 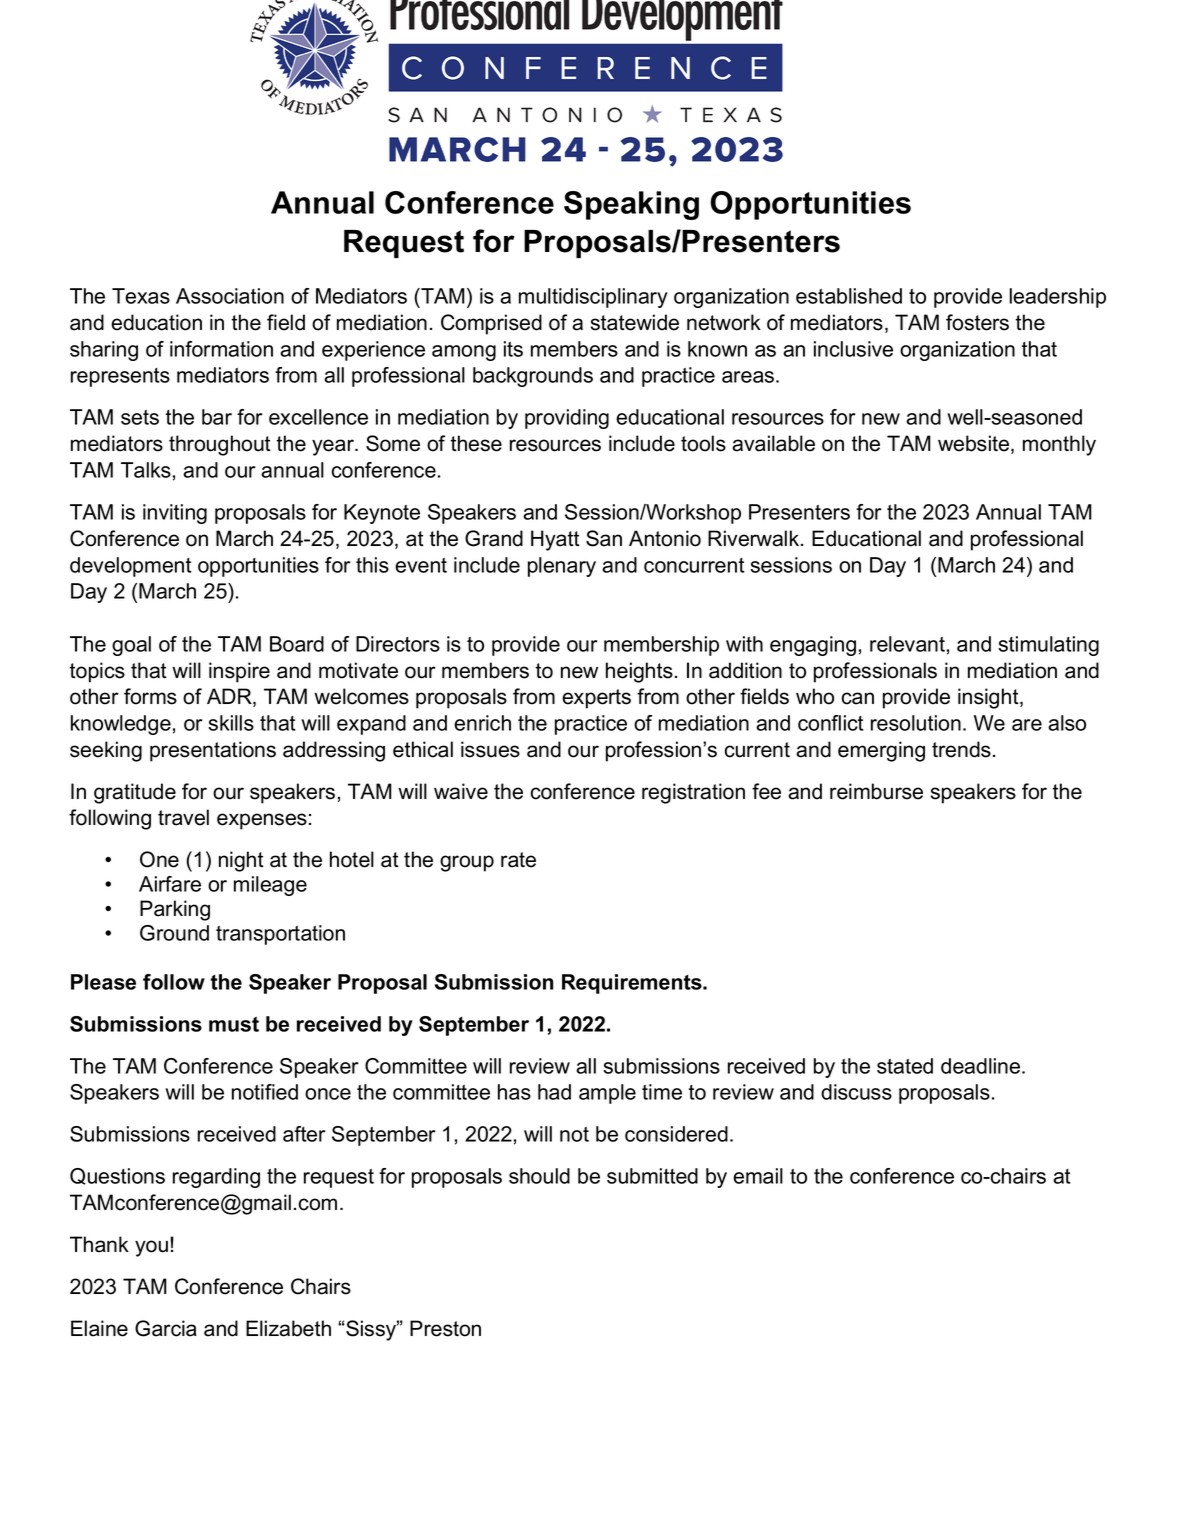 I want to click on established, so click(x=849, y=296).
